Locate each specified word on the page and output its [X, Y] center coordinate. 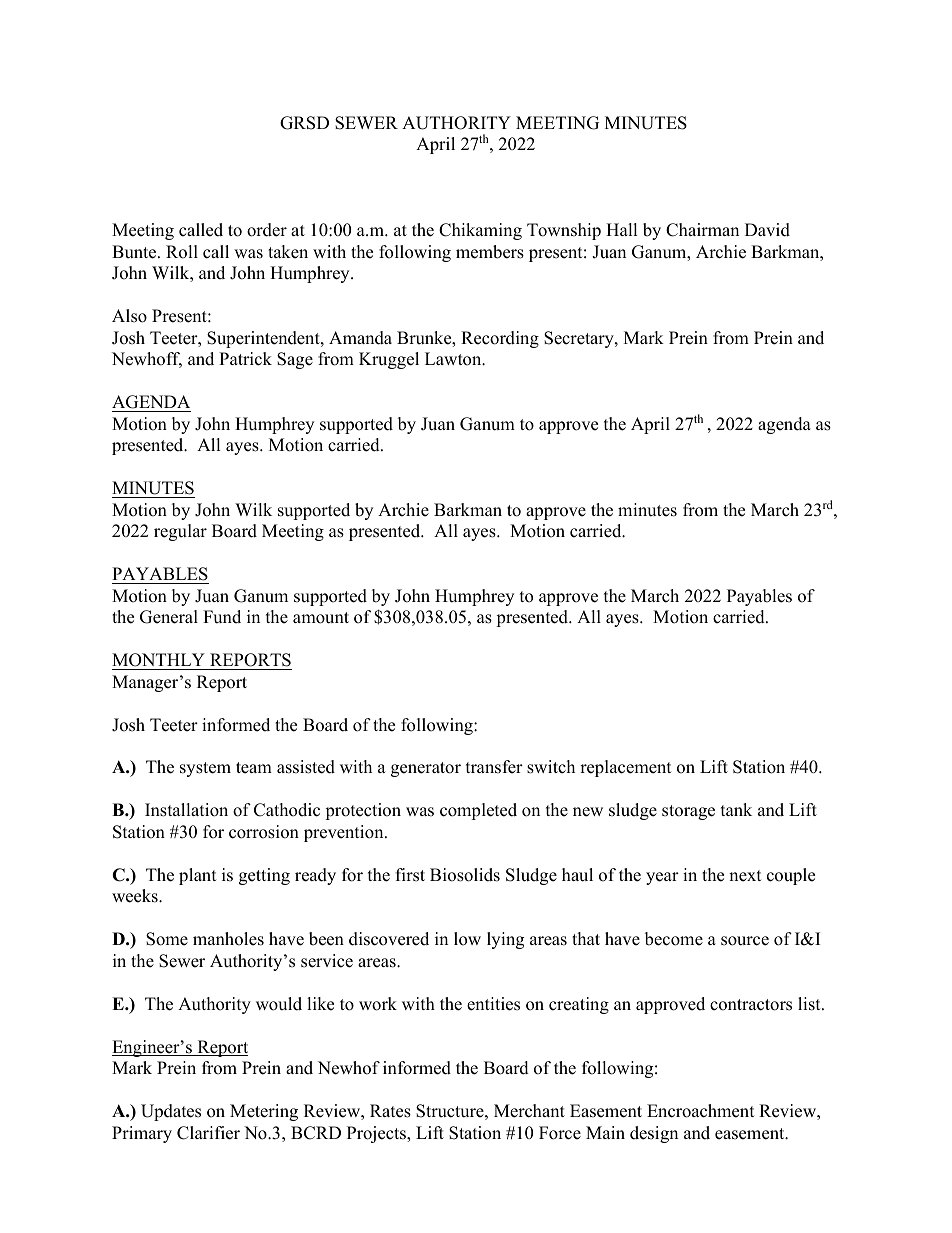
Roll [182, 252]
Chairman [702, 230]
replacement [626, 768]
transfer [494, 767]
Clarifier [208, 1133]
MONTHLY [158, 660]
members [490, 252]
